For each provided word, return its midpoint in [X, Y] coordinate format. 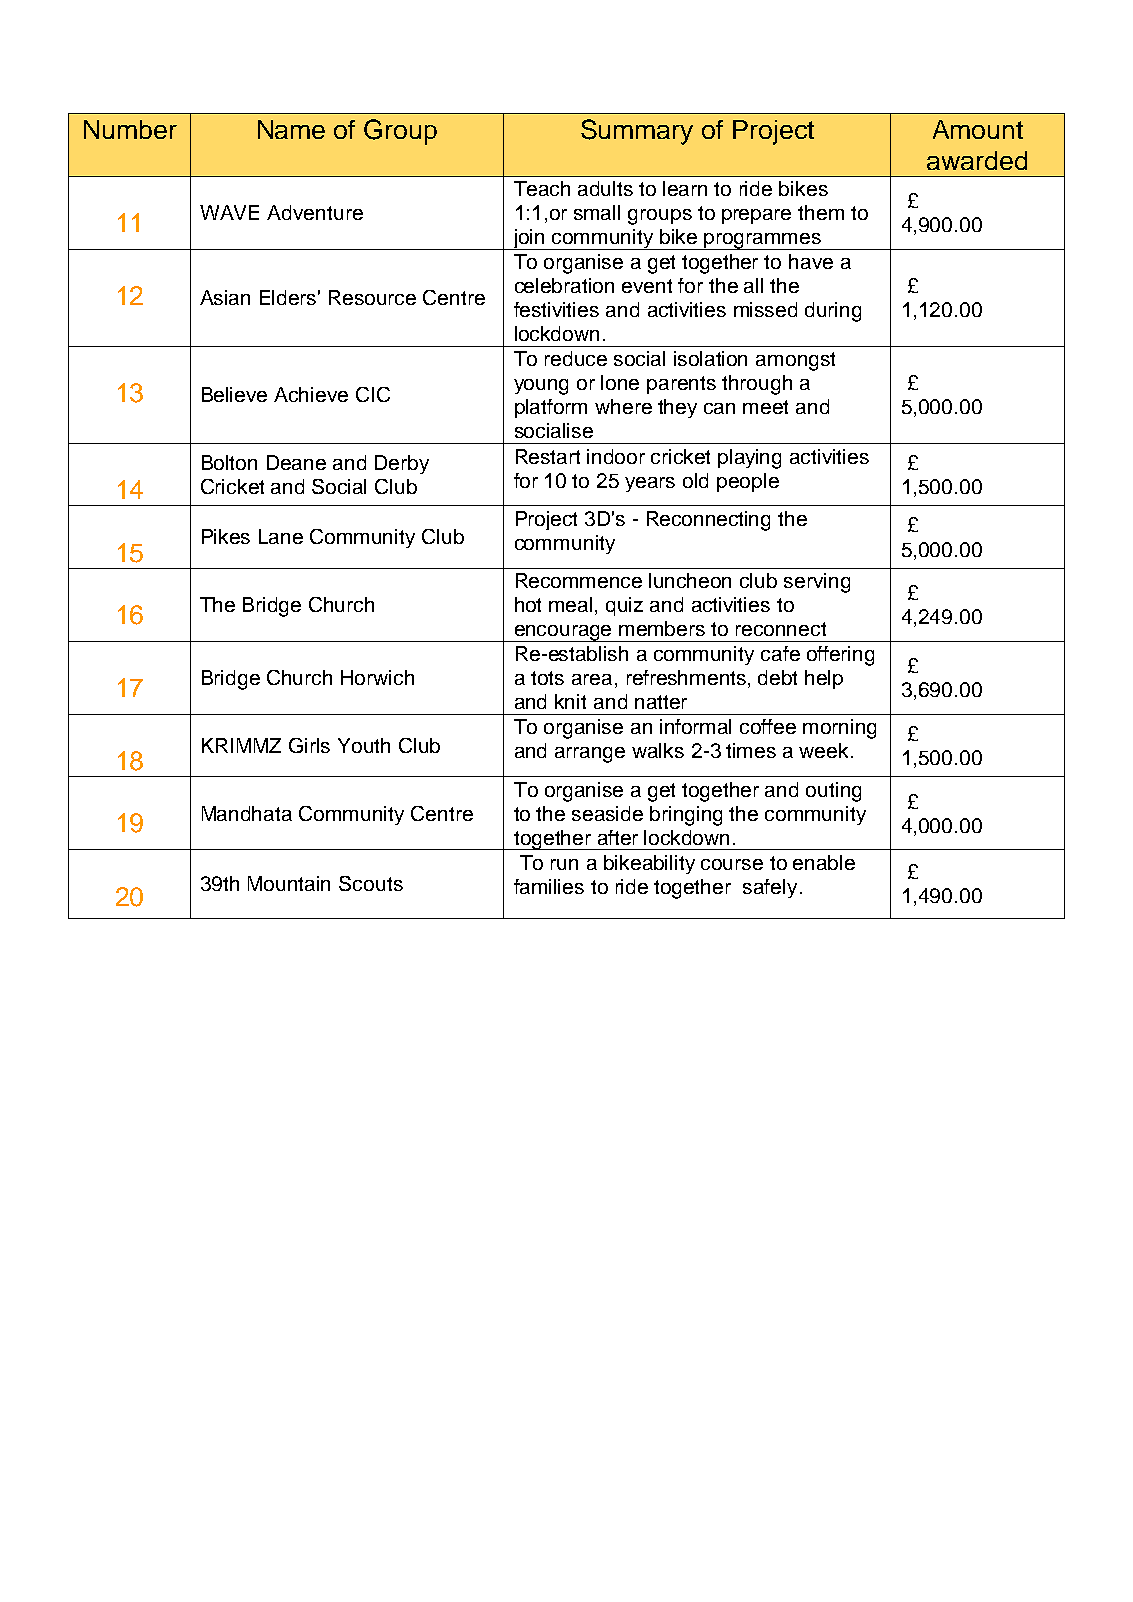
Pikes [226, 536]
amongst [795, 361]
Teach [542, 188]
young [541, 387]
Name [291, 129]
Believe [234, 394]
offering [840, 656]
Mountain [289, 883]
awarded [977, 160]
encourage [563, 633]
